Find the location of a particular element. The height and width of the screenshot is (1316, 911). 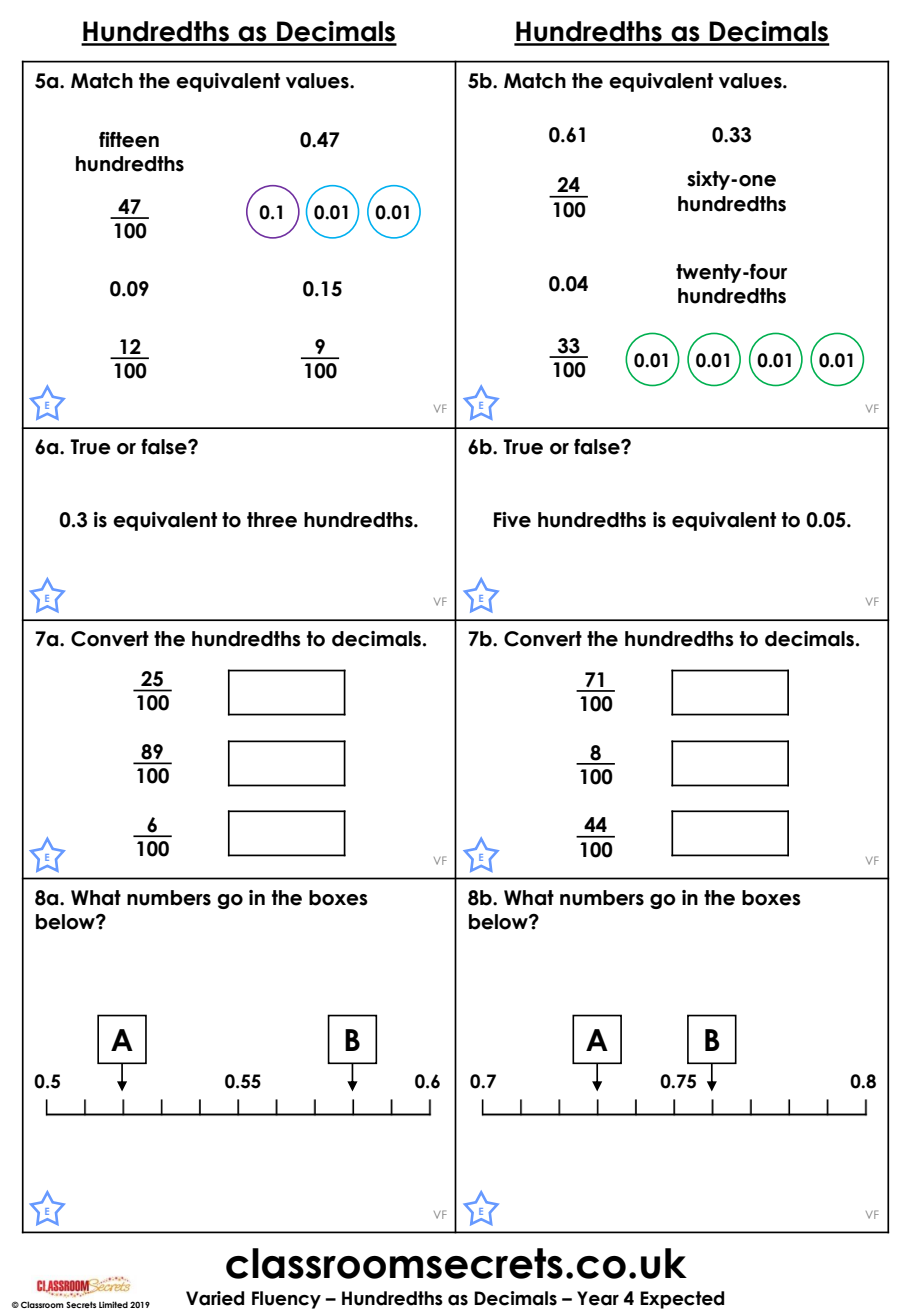

Five is located at coordinates (512, 520).
